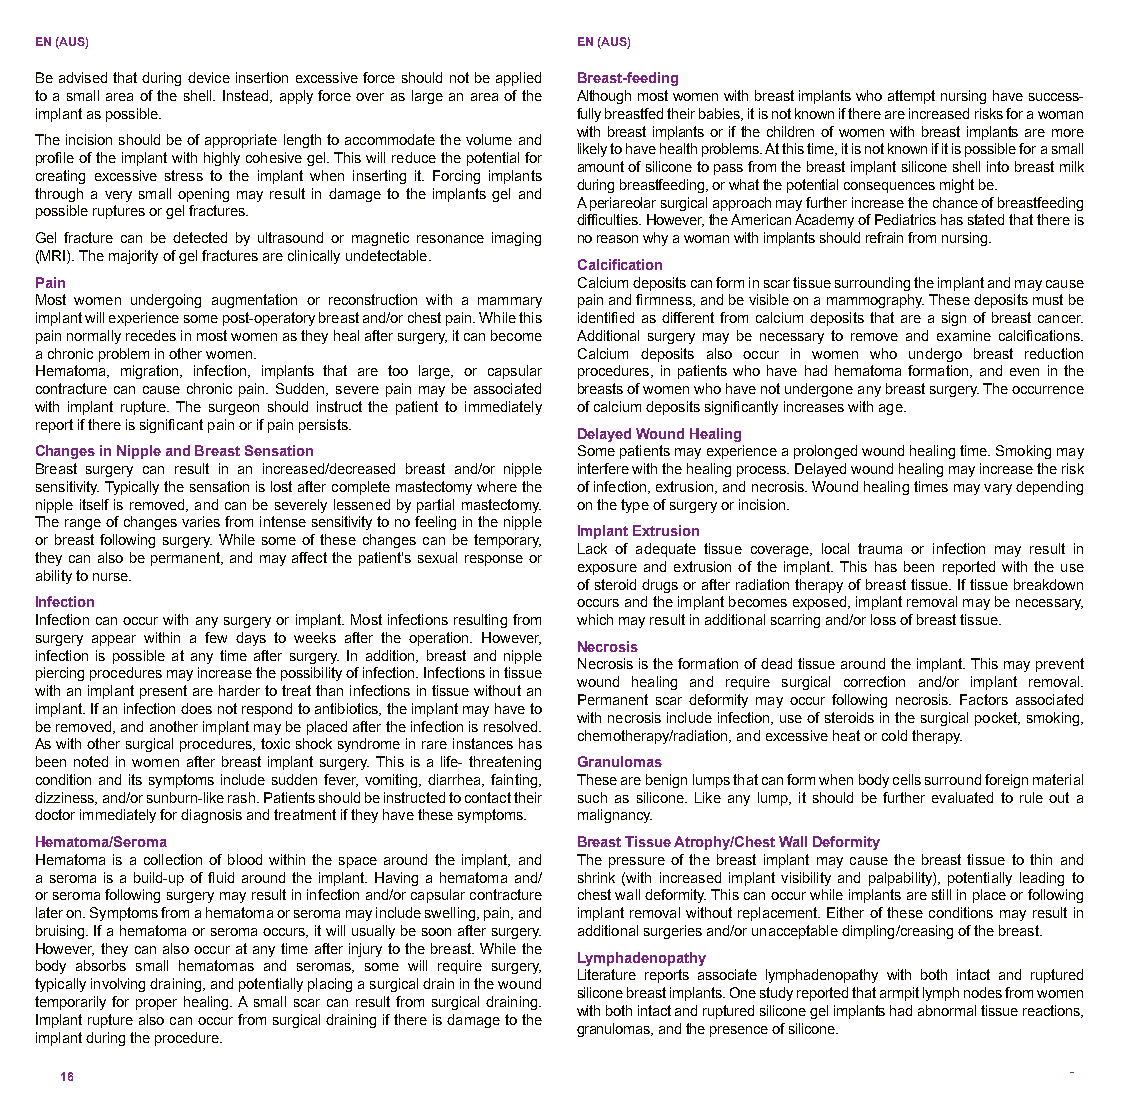 This screenshot has width=1140, height=1119. What do you see at coordinates (156, 1004) in the screenshot?
I see `proper` at bounding box center [156, 1004].
